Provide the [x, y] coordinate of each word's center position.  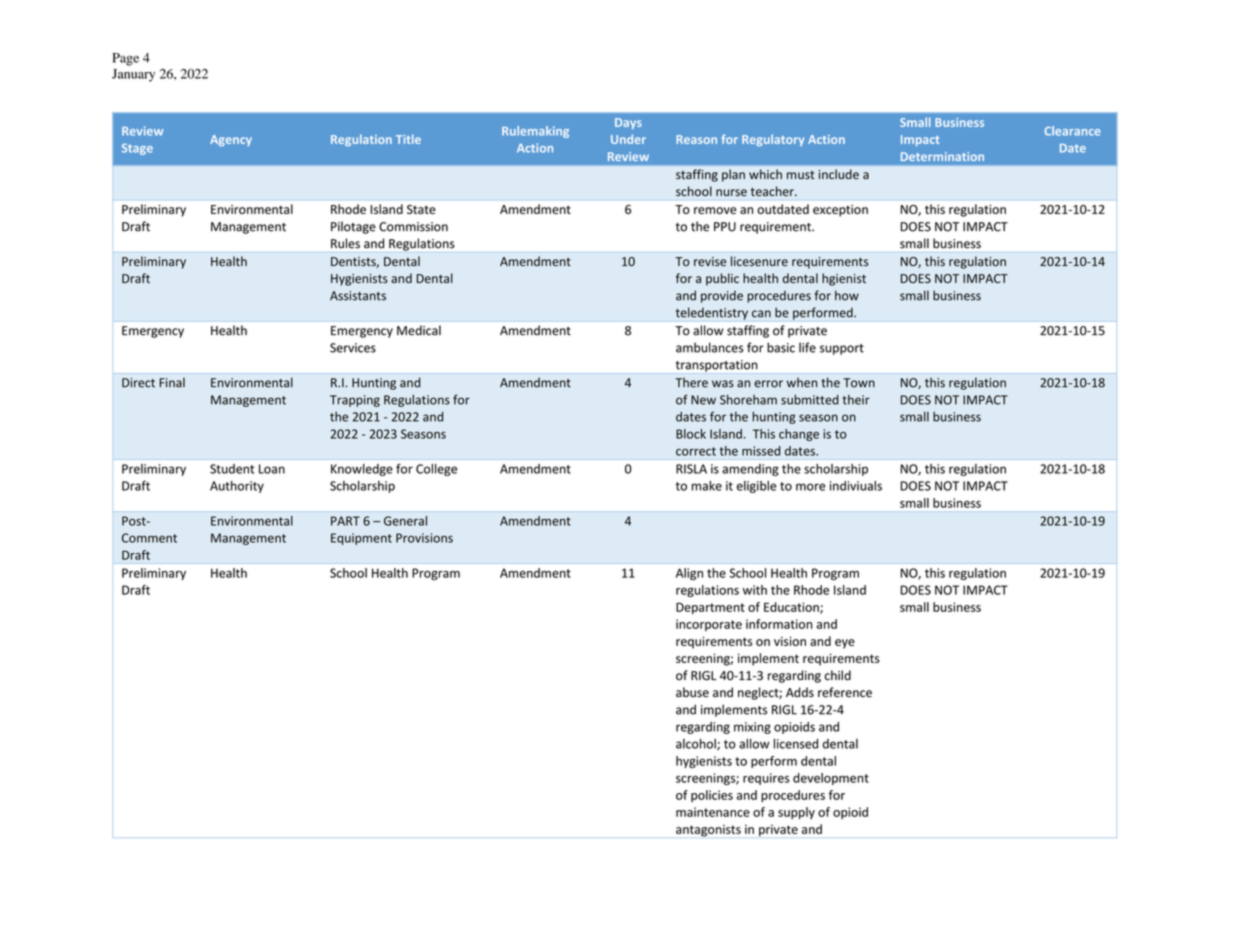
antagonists [708, 831]
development [831, 779]
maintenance [713, 812]
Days [628, 123]
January [133, 75]
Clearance [1072, 131]
